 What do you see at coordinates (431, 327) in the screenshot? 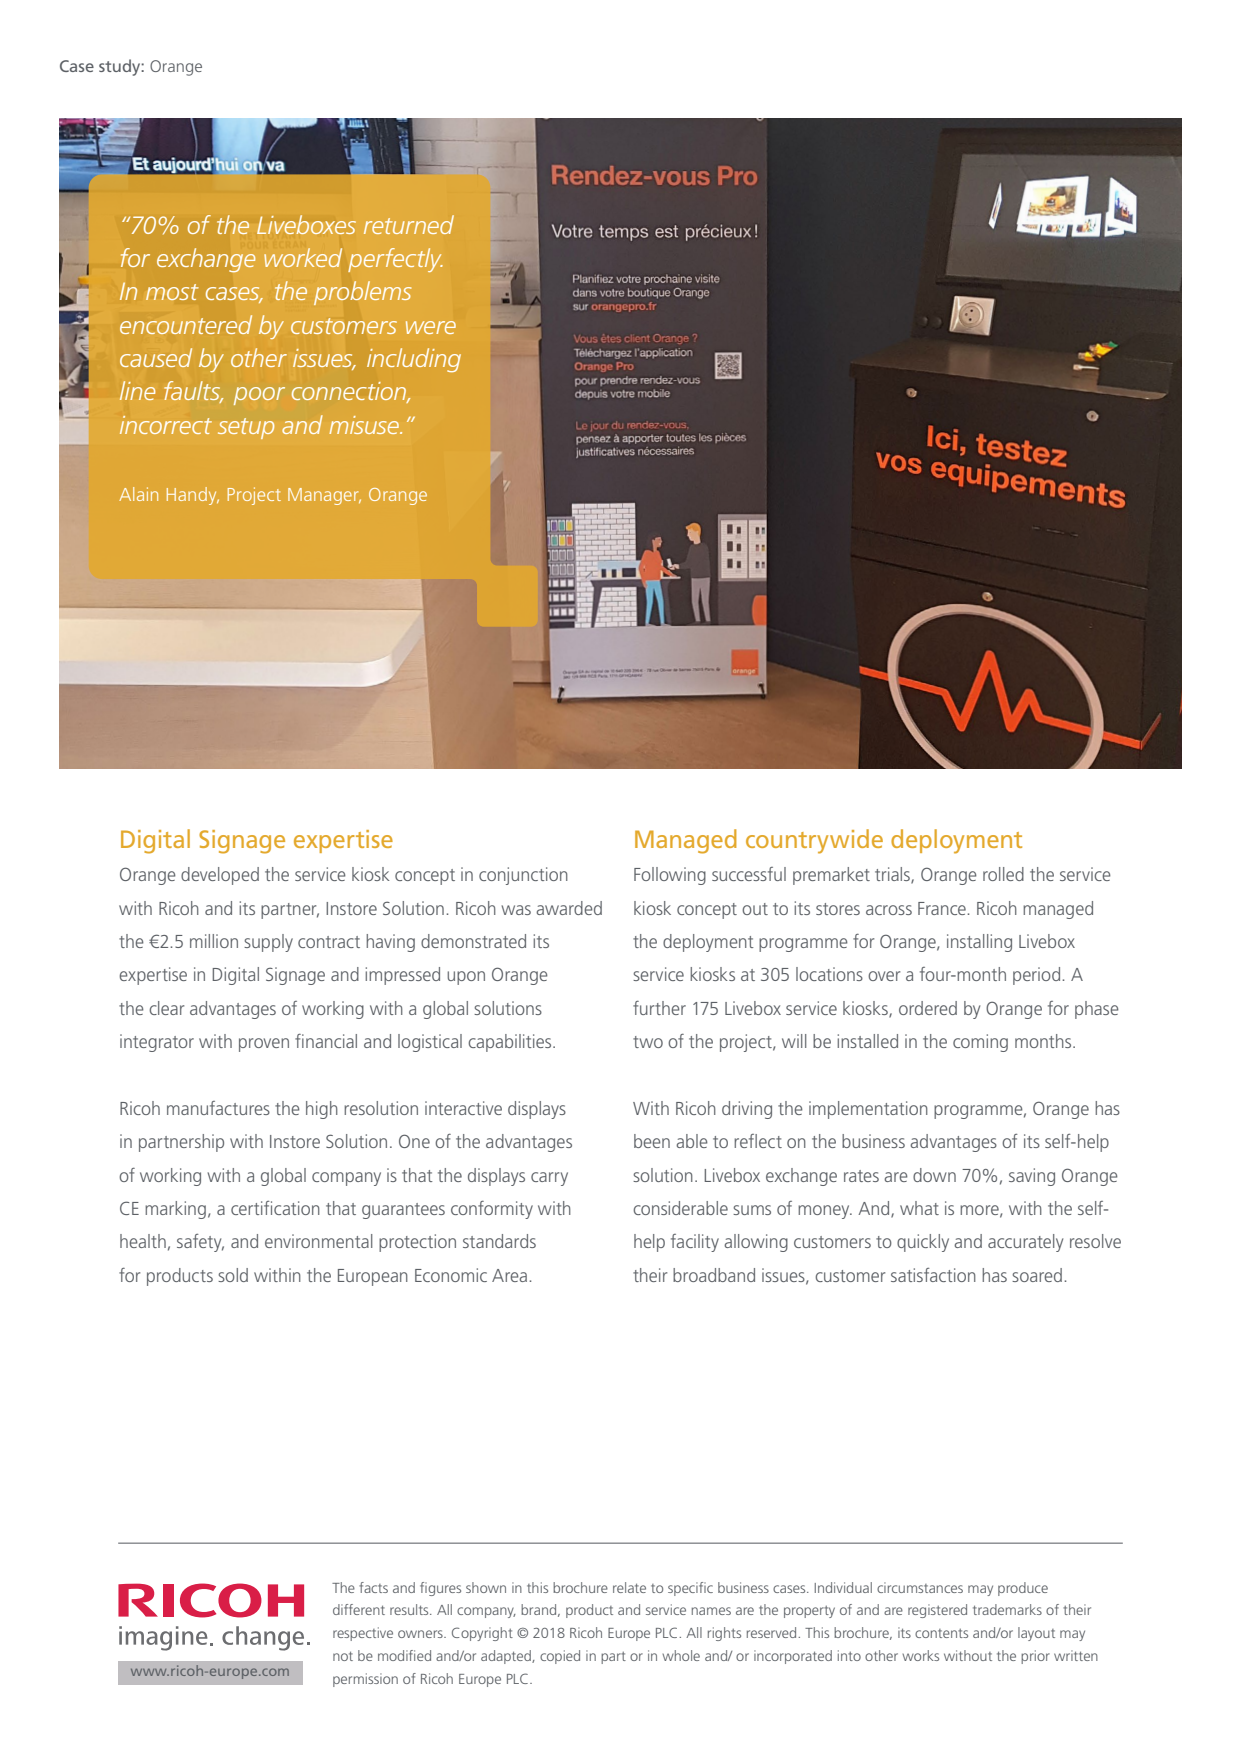
I see `were` at bounding box center [431, 327].
